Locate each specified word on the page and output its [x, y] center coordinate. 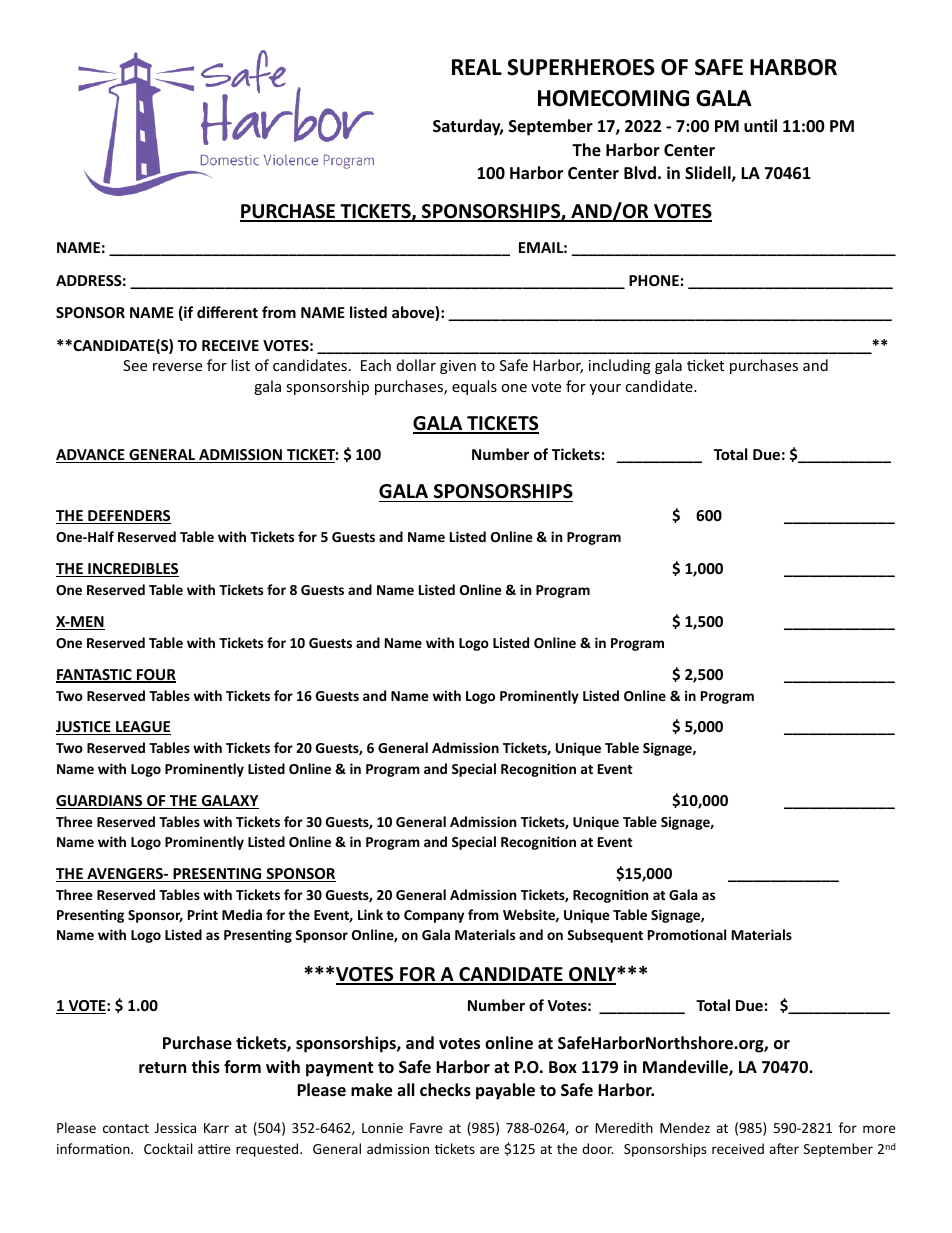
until [760, 126]
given [458, 367]
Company [434, 916]
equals [474, 387]
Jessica [175, 1128]
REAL [477, 67]
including [620, 366]
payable [505, 1091]
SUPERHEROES [581, 67]
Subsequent [605, 936]
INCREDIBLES [132, 570]
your [605, 389]
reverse [177, 367]
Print [203, 914]
